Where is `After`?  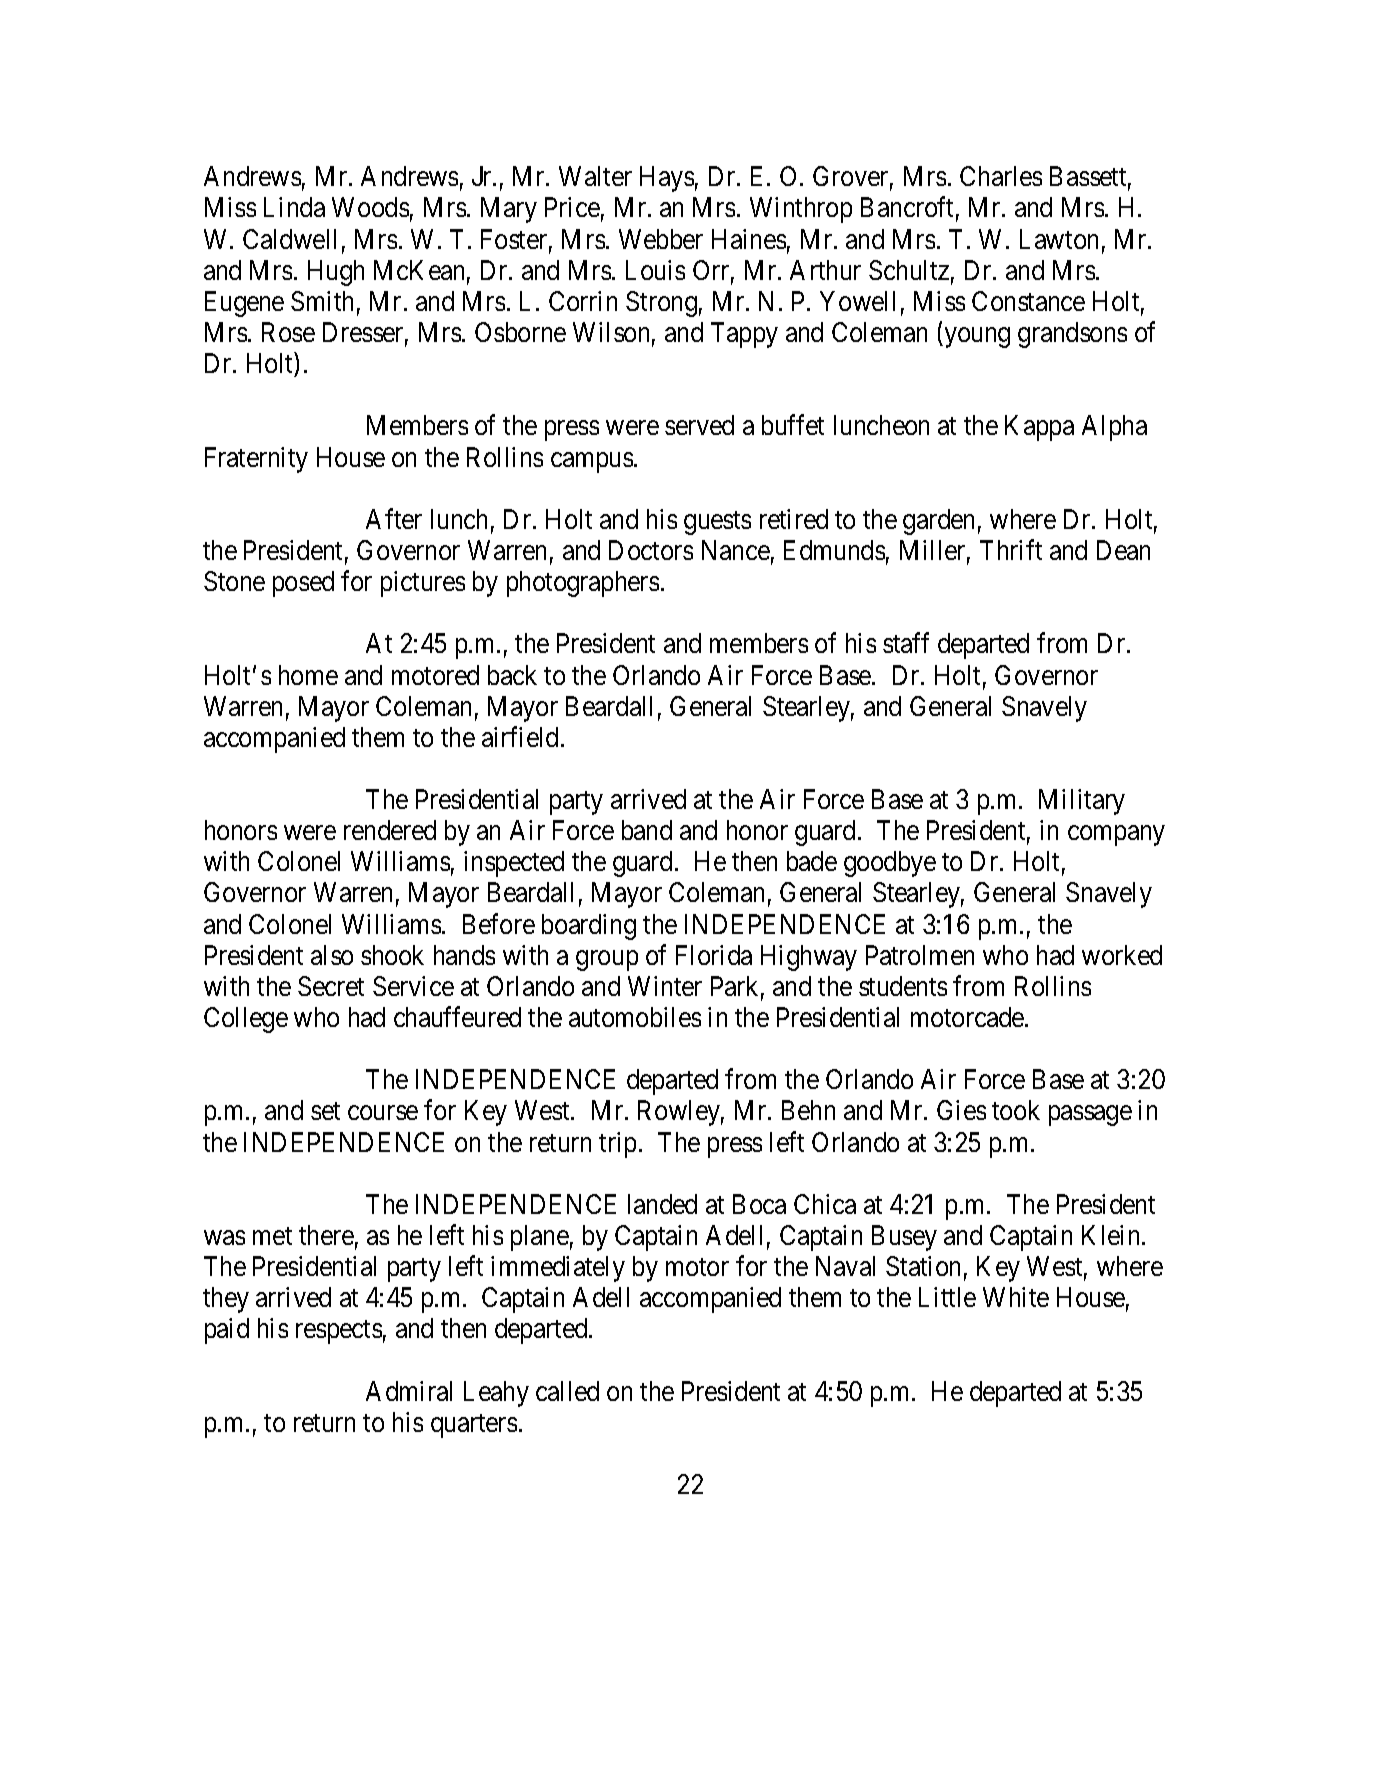
After is located at coordinates (394, 518).
